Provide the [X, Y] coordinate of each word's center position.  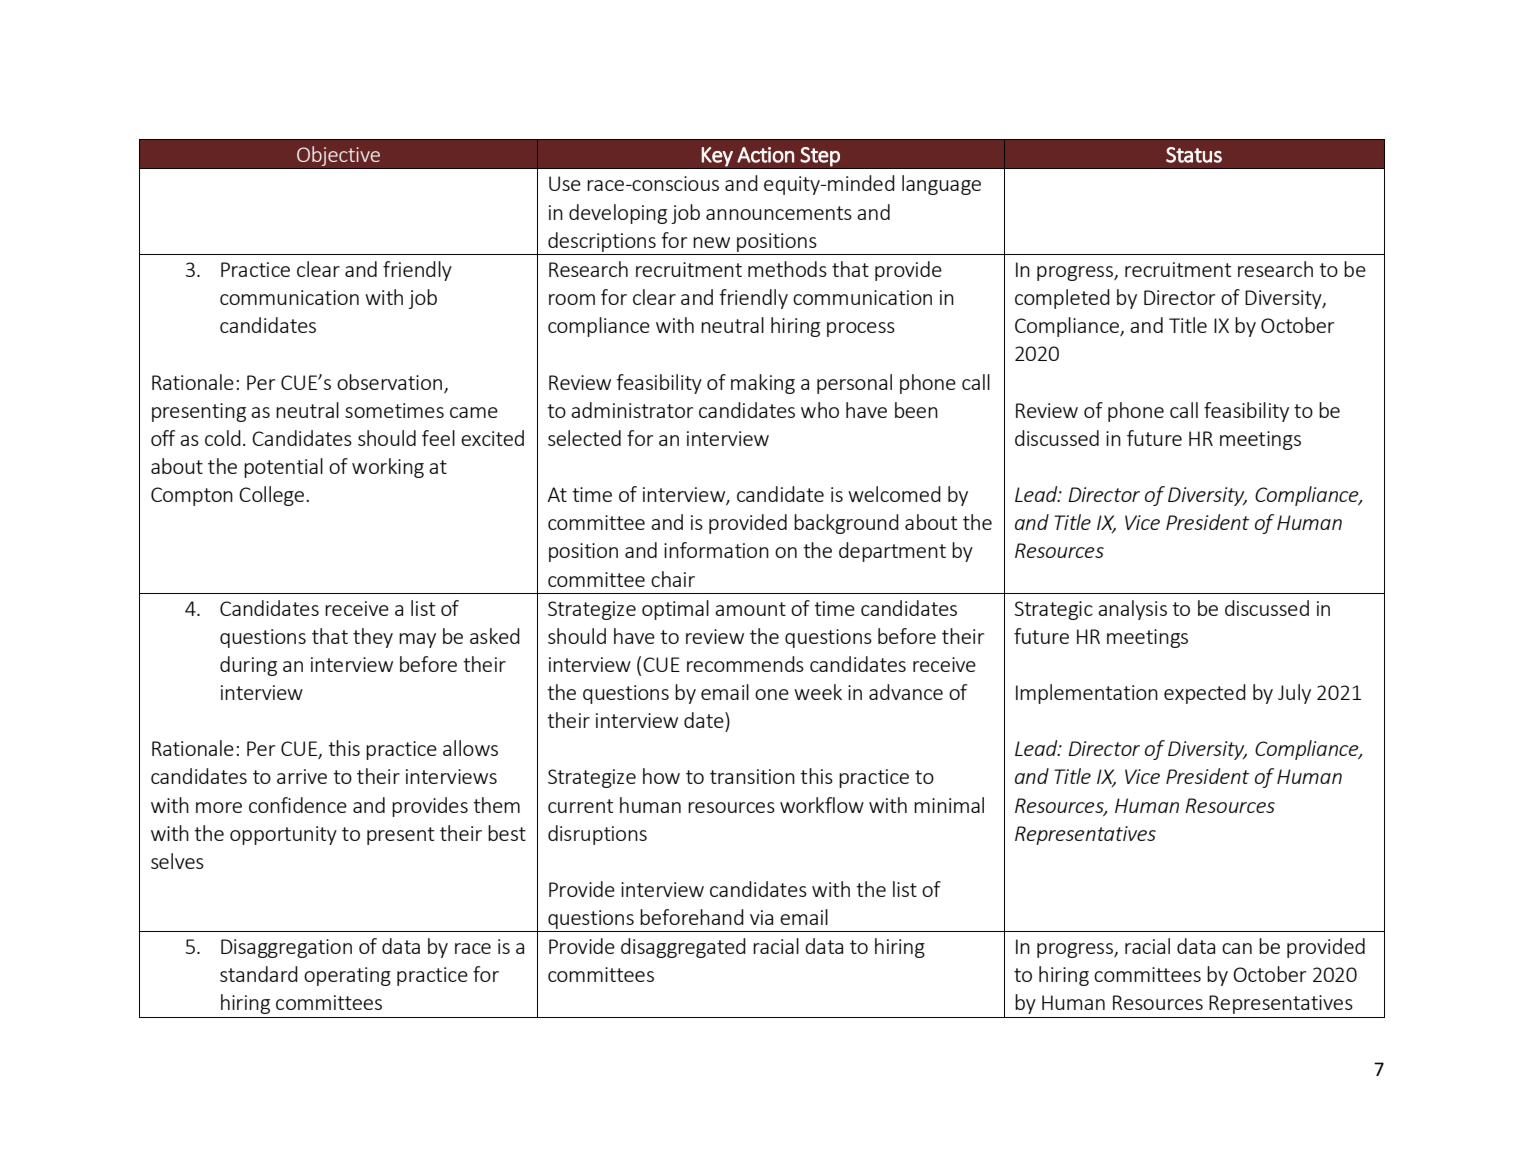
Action [765, 155]
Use [565, 183]
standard [259, 974]
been [916, 410]
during [248, 666]
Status [1194, 155]
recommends [745, 664]
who [820, 410]
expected [1205, 694]
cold [223, 438]
